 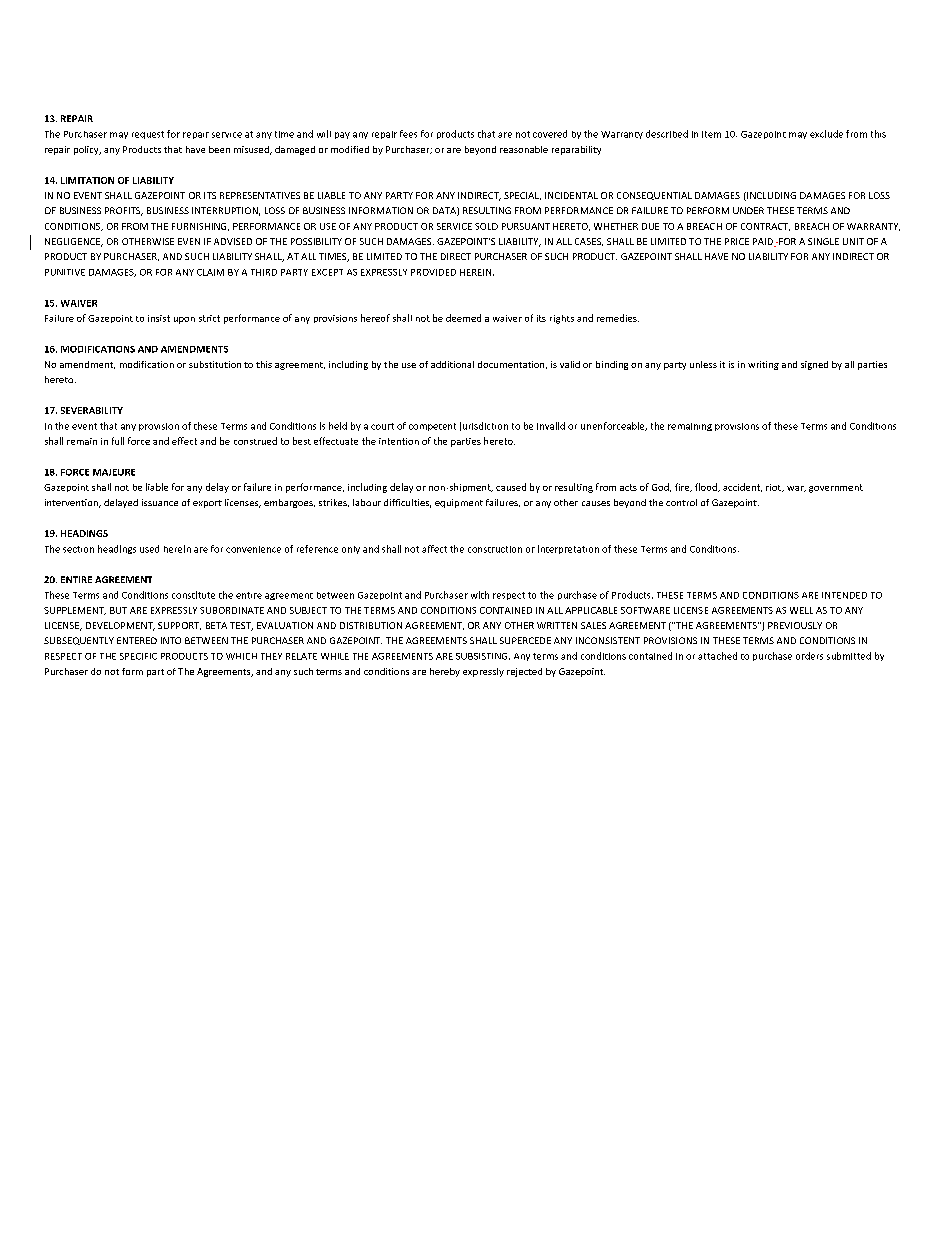 What do you see at coordinates (763, 365) in the document?
I see `writing` at bounding box center [763, 365].
